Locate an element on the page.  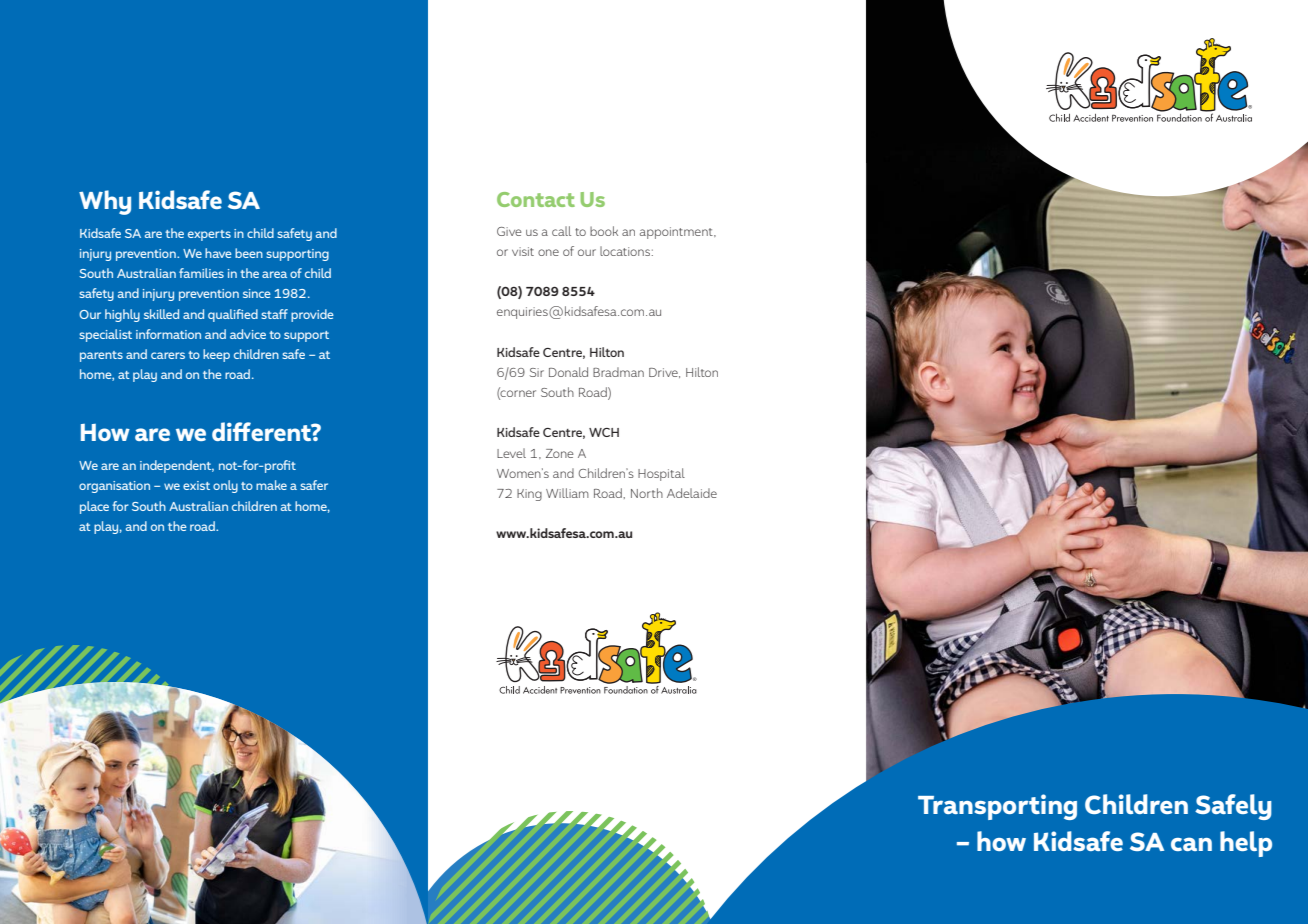
only is located at coordinates (225, 486).
